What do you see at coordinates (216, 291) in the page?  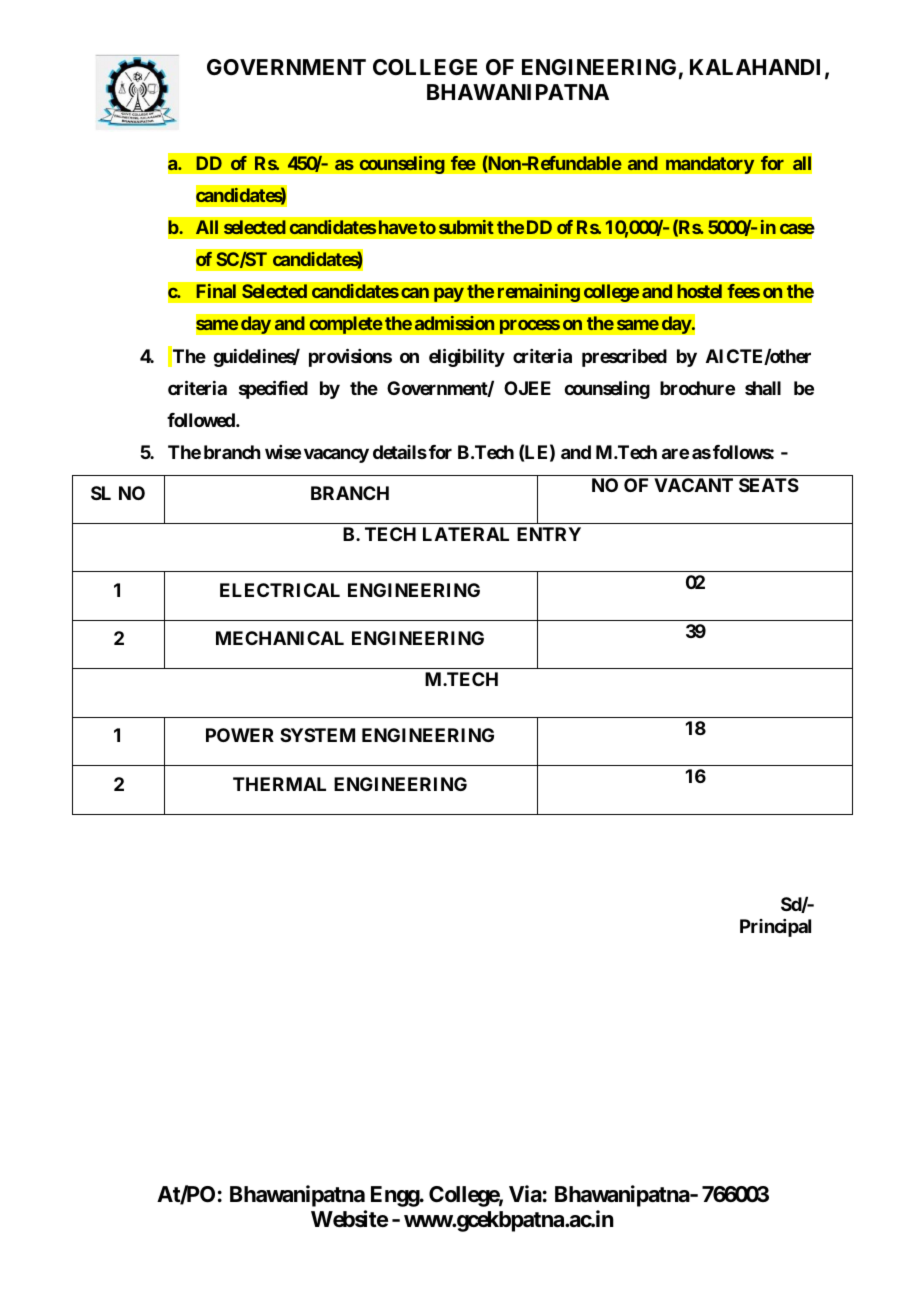 I see `Final` at bounding box center [216, 291].
